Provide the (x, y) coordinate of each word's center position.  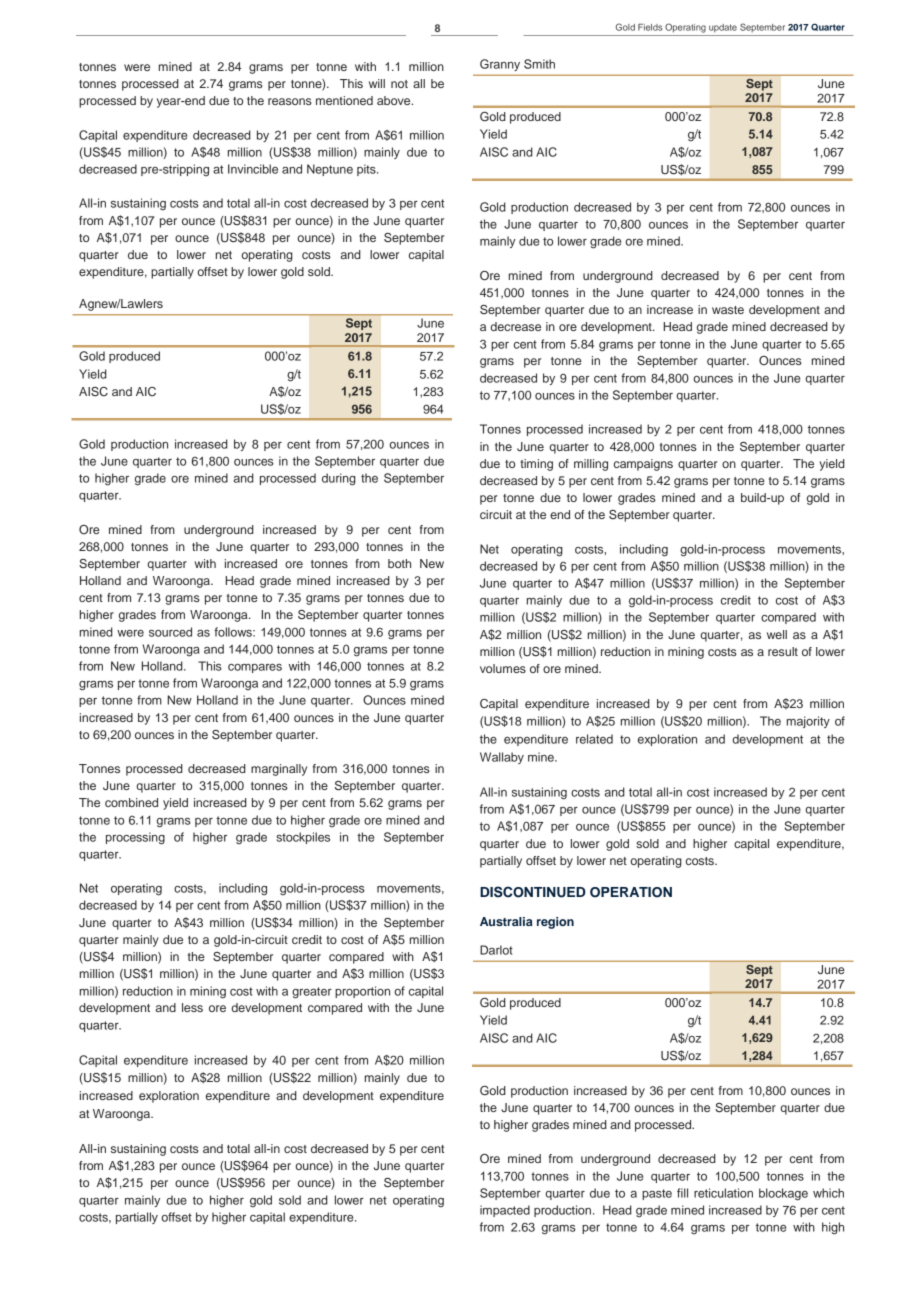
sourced (170, 632)
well (777, 634)
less (192, 1007)
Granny (500, 65)
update (723, 28)
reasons (290, 101)
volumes (503, 668)
